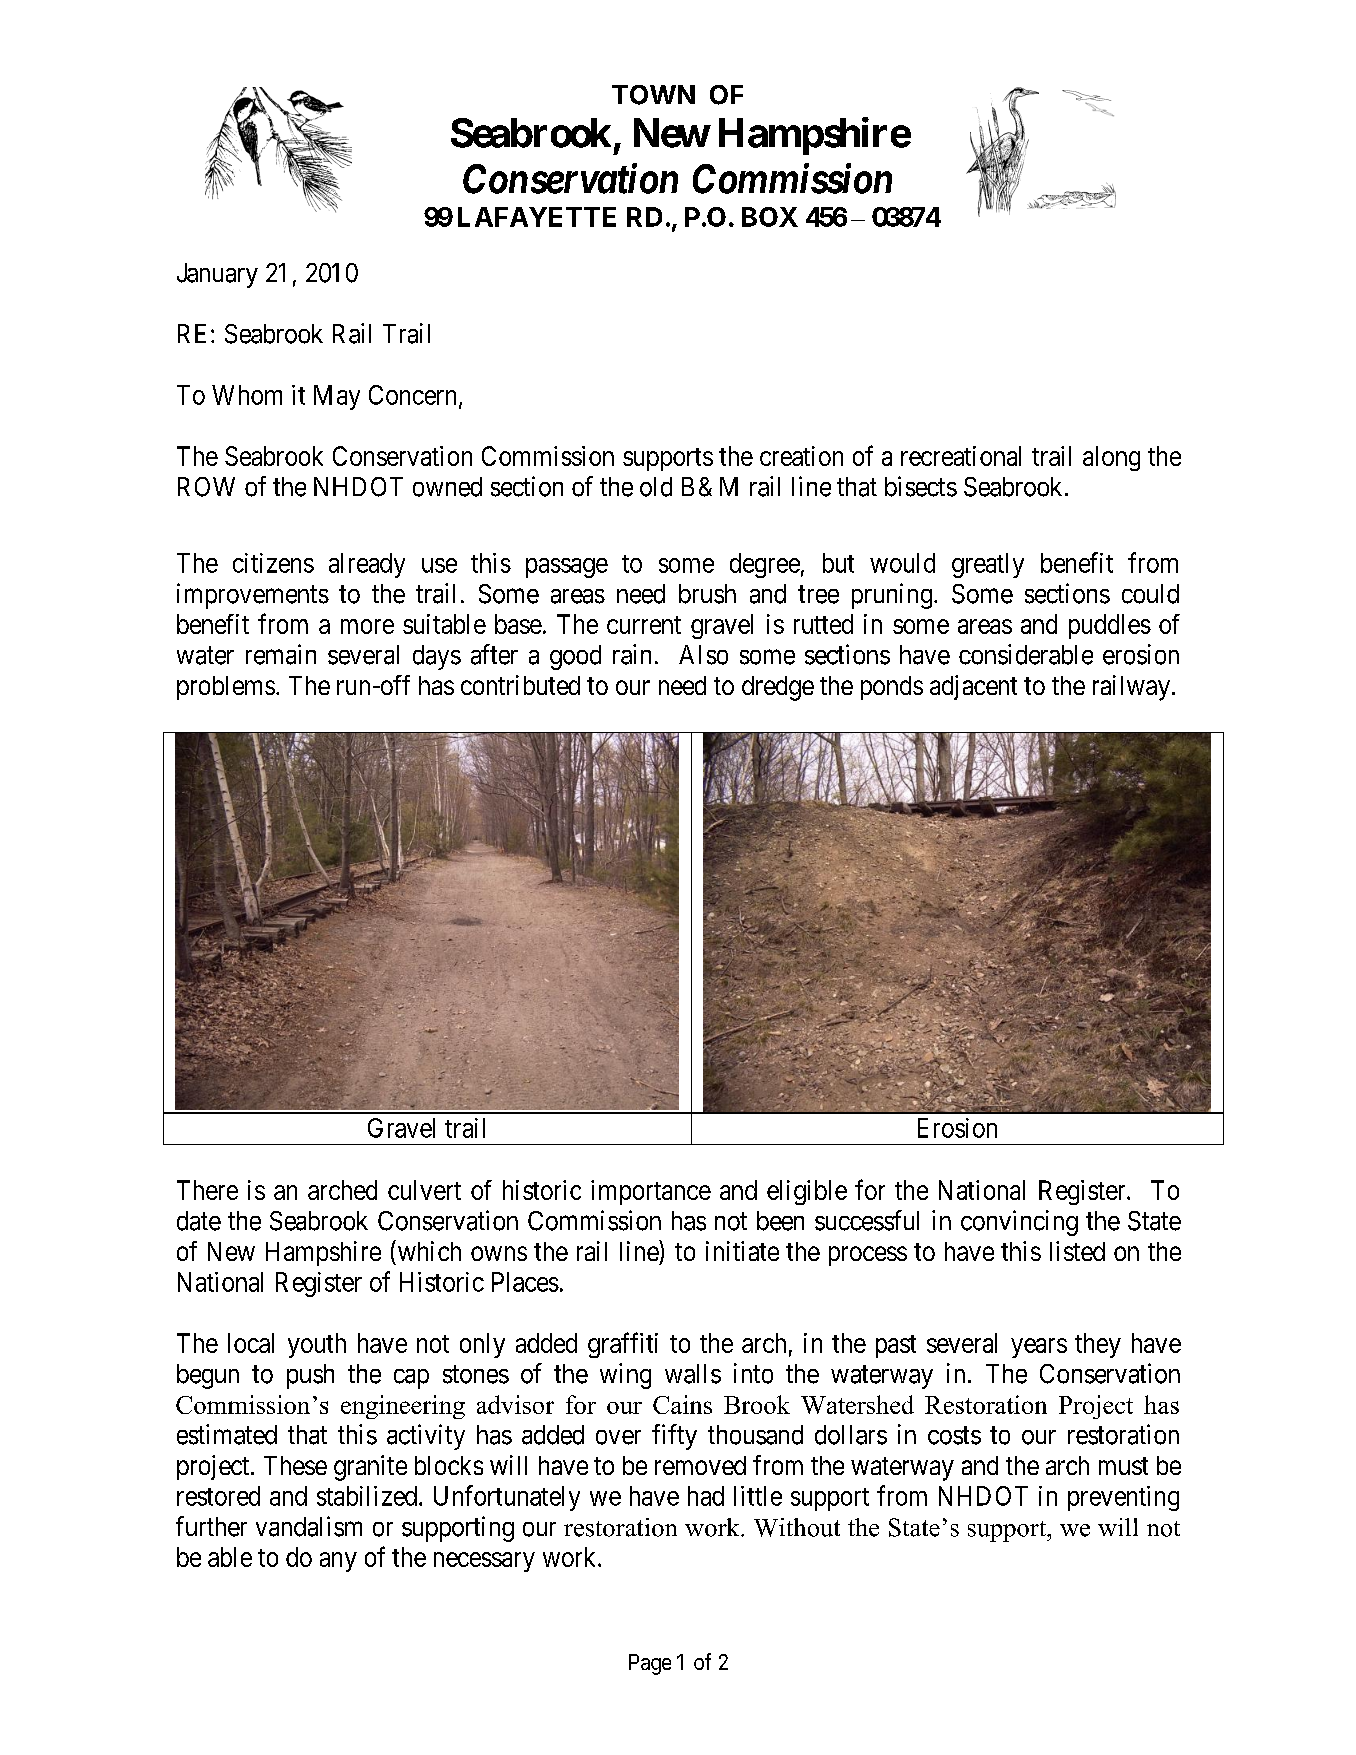  I want to click on adjacent, so click(973, 687).
